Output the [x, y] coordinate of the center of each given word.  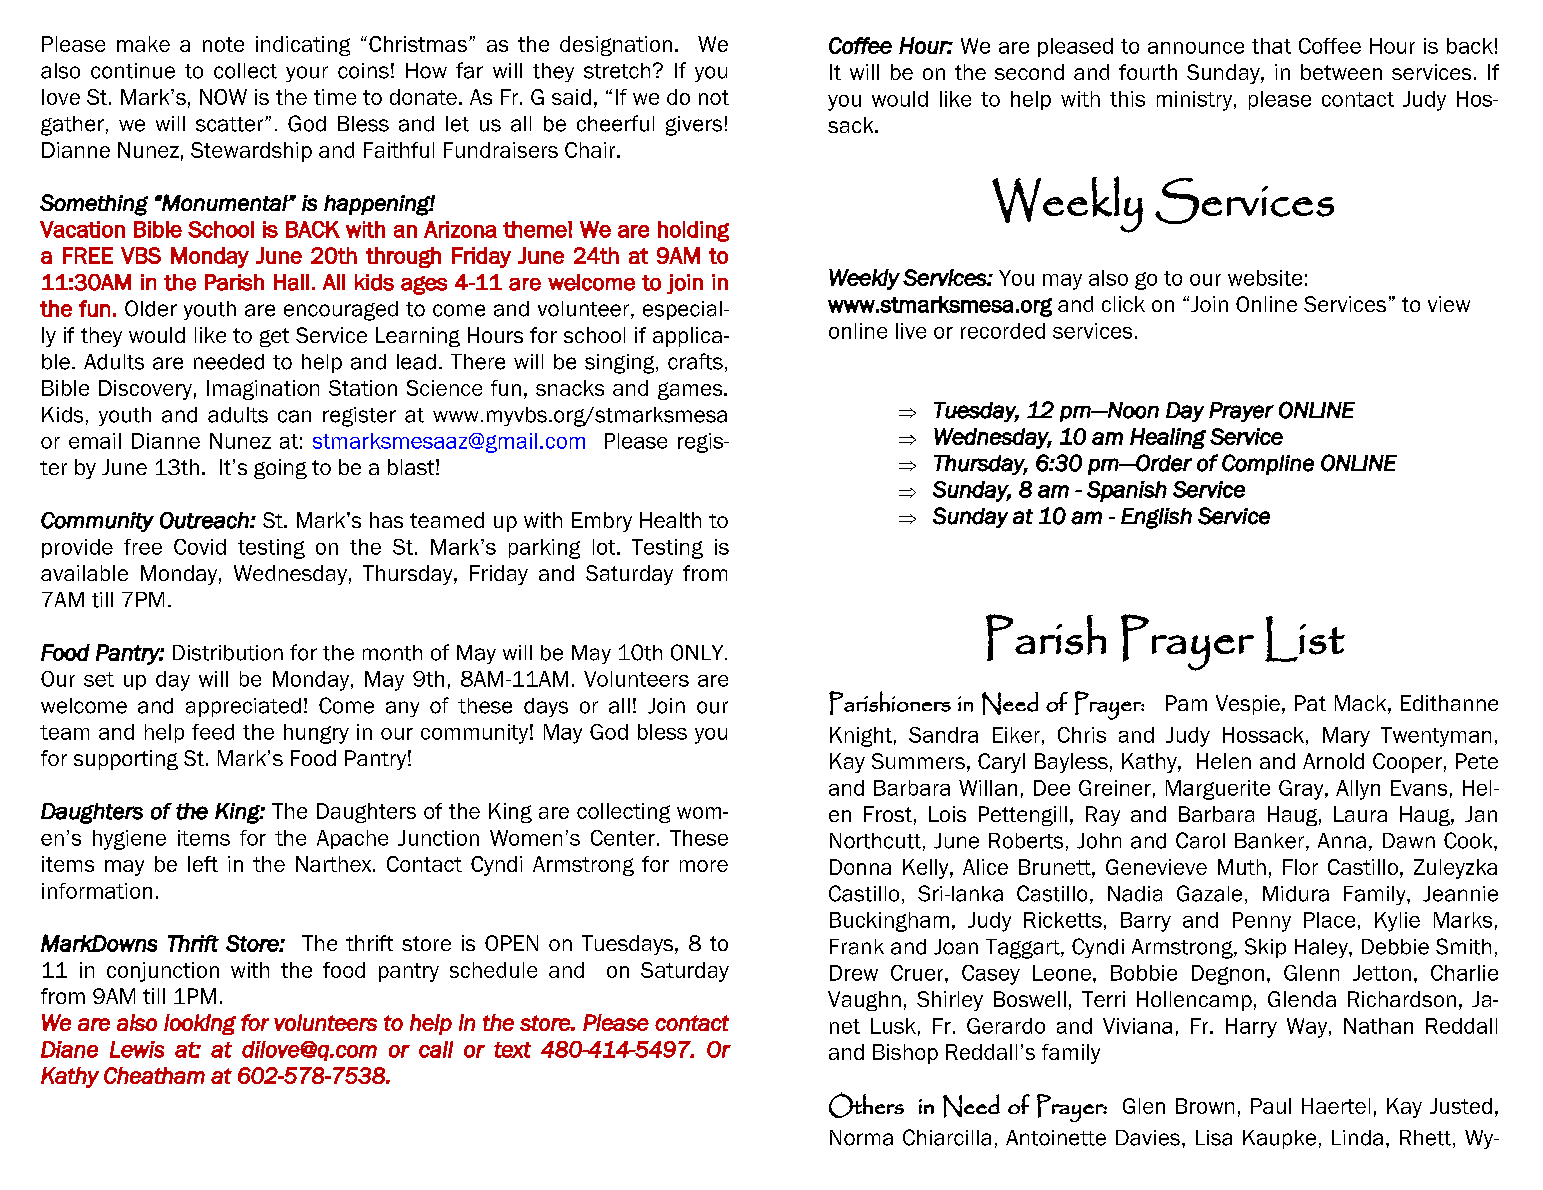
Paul [1271, 1106]
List [1305, 639]
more [704, 866]
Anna [1342, 841]
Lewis [137, 1049]
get [274, 337]
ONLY [698, 652]
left [203, 864]
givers [694, 126]
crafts [695, 361]
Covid [200, 547]
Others [866, 1105]
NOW [223, 97]
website [1265, 278]
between [1341, 72]
